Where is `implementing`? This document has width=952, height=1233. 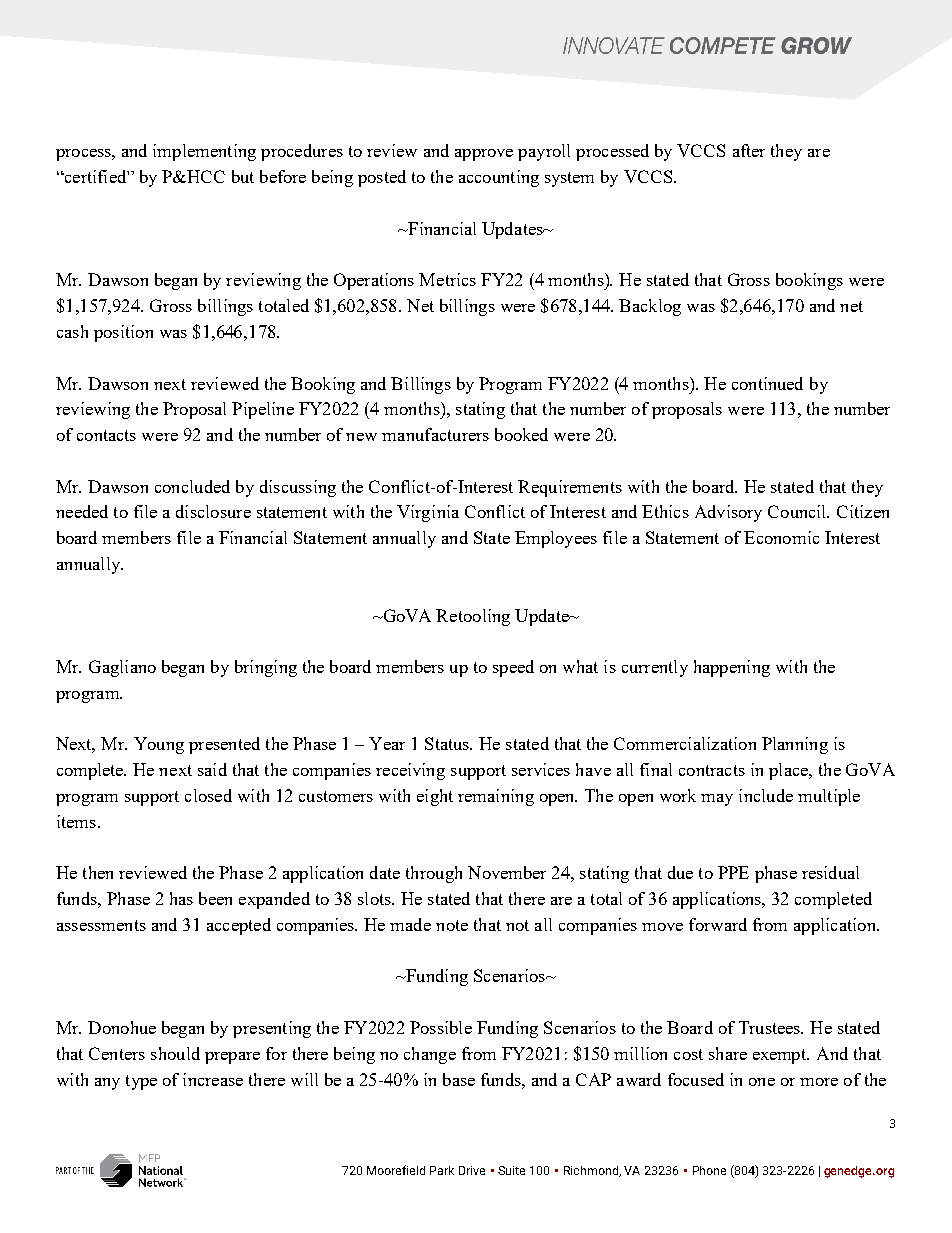 implementing is located at coordinates (204, 152).
